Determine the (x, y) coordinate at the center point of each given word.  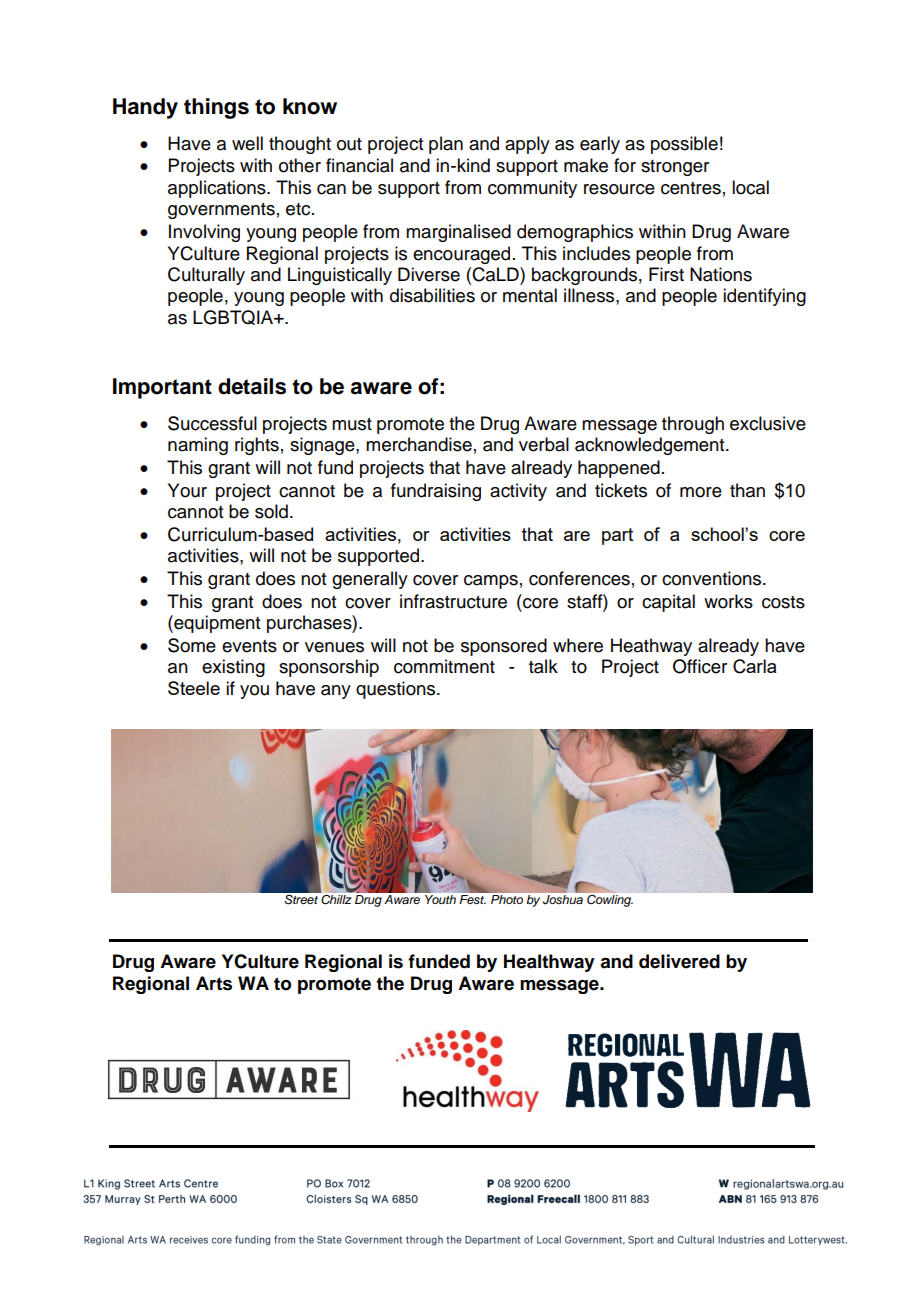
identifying (764, 297)
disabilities (432, 295)
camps (491, 582)
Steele (194, 688)
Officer (700, 666)
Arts (214, 983)
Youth (440, 899)
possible (684, 145)
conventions (713, 578)
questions (397, 690)
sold (271, 511)
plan (446, 145)
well (247, 143)
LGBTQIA (234, 317)
